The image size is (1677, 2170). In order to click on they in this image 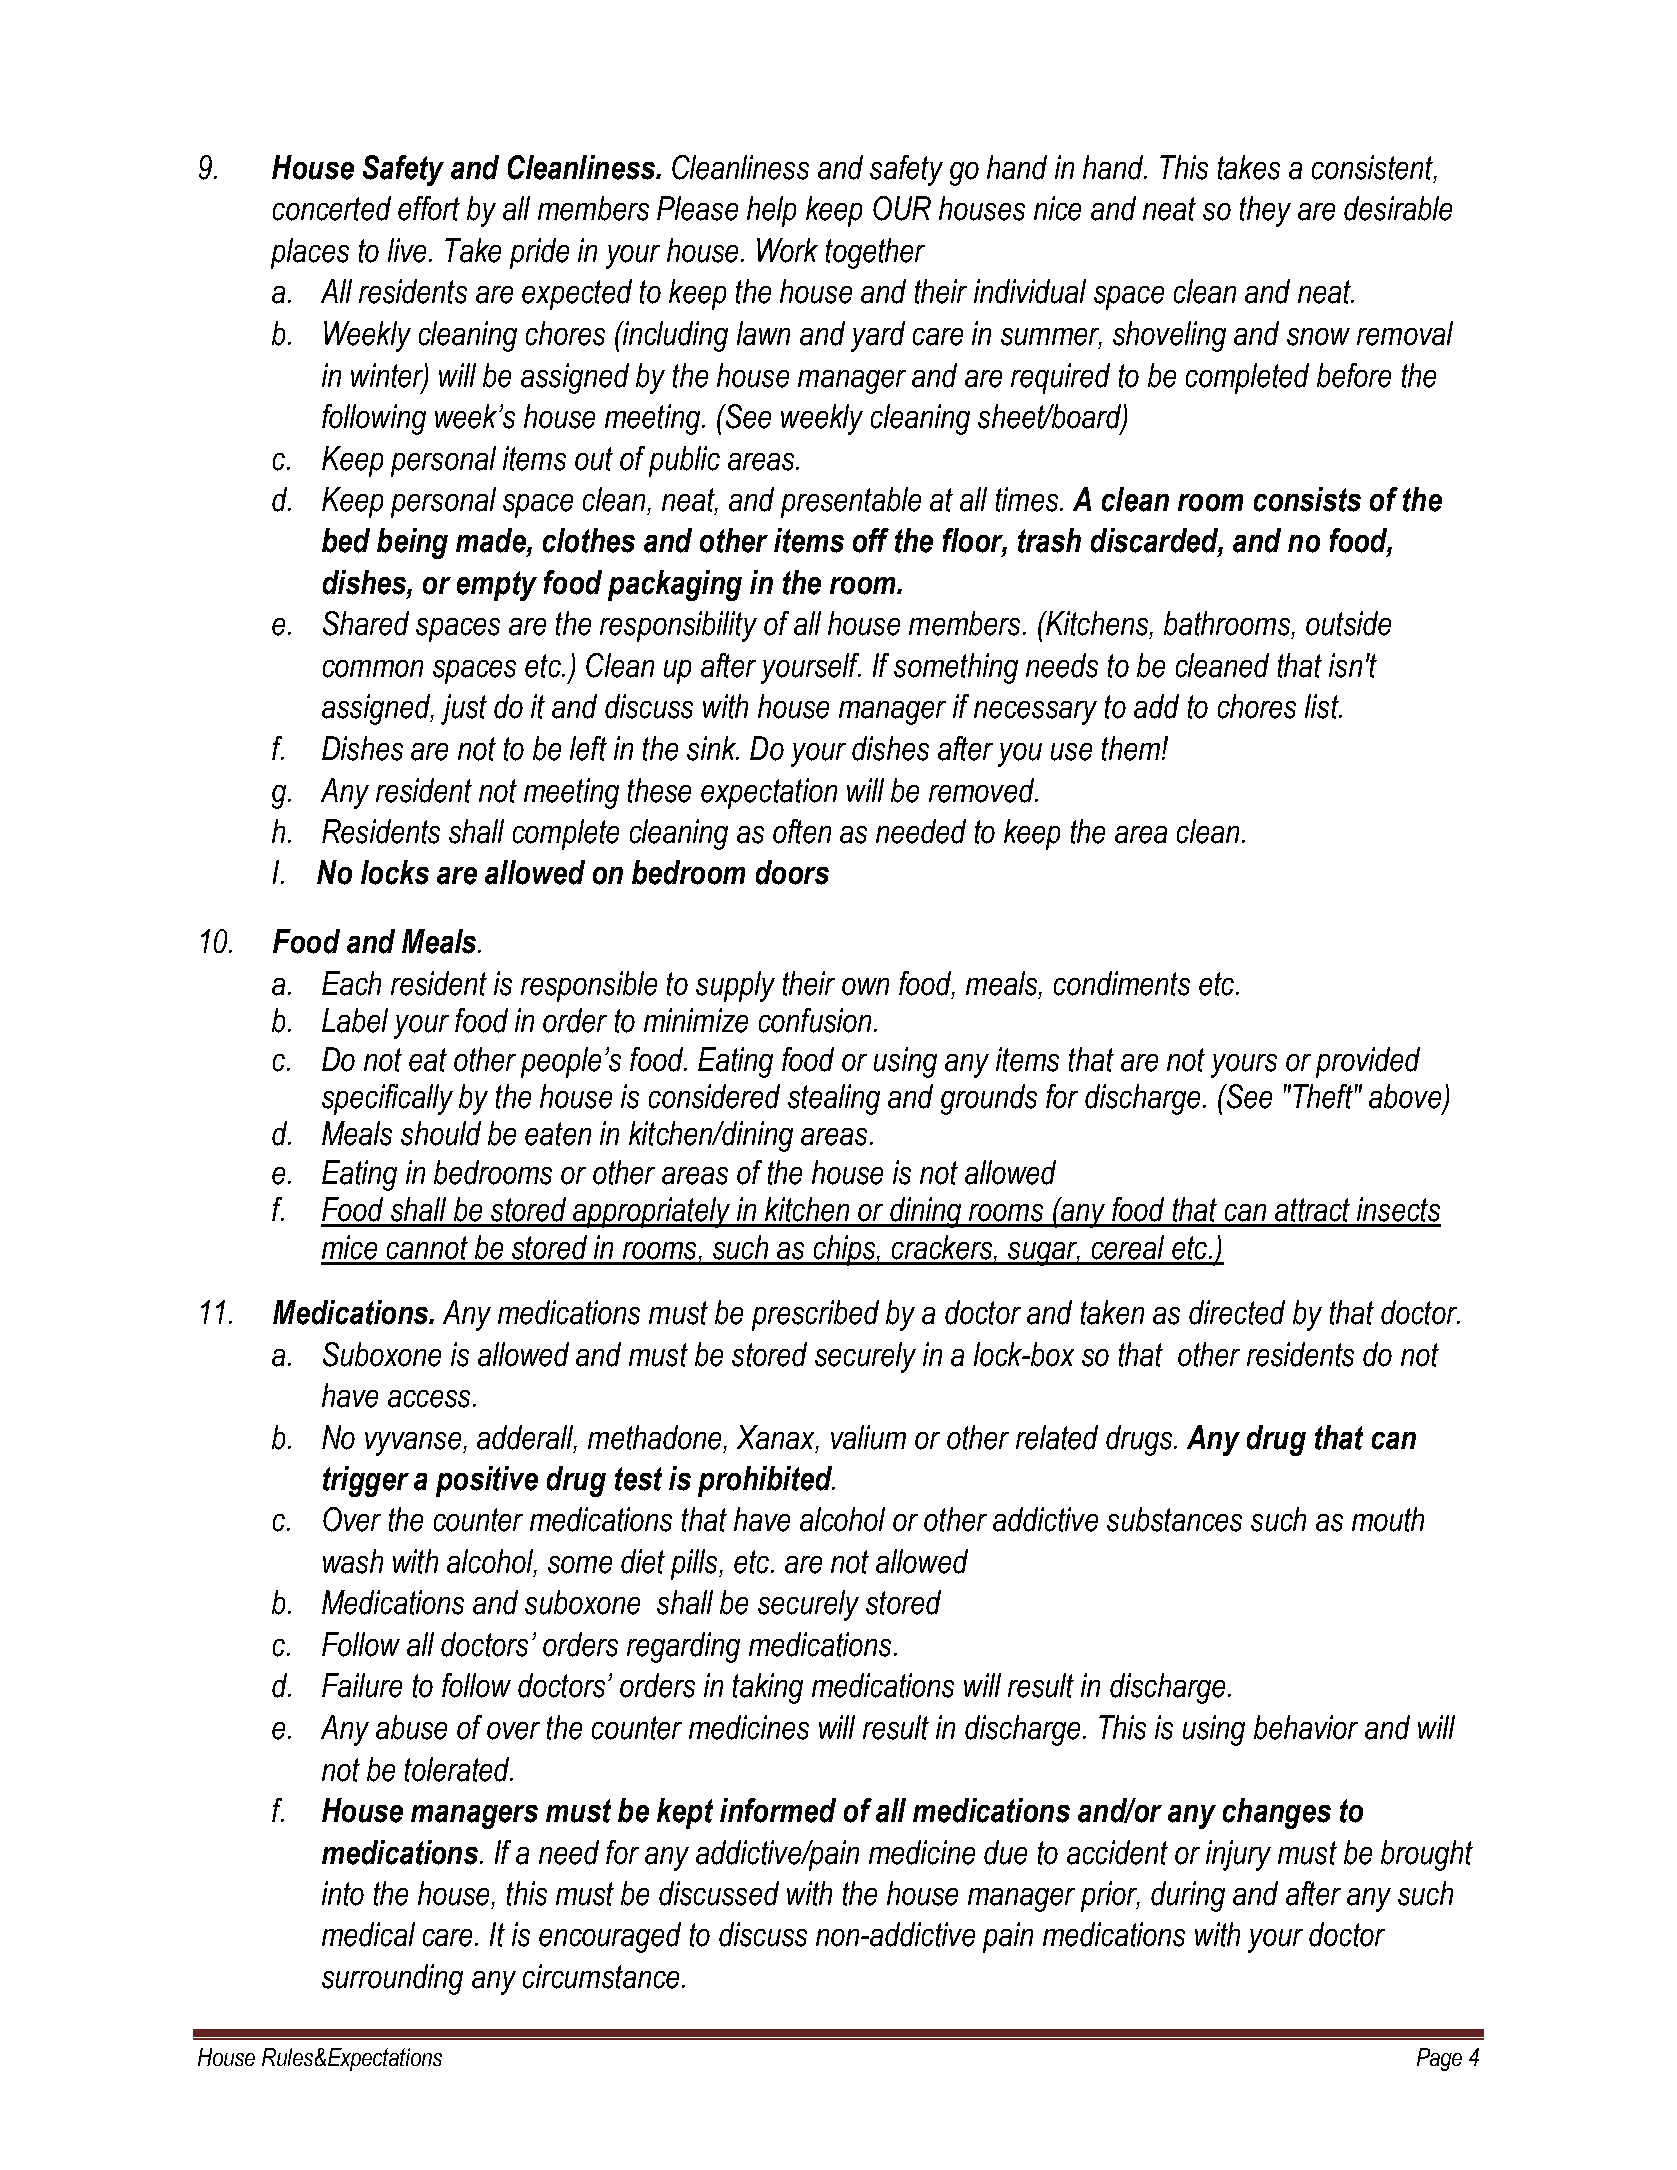, I will do `click(1265, 211)`.
